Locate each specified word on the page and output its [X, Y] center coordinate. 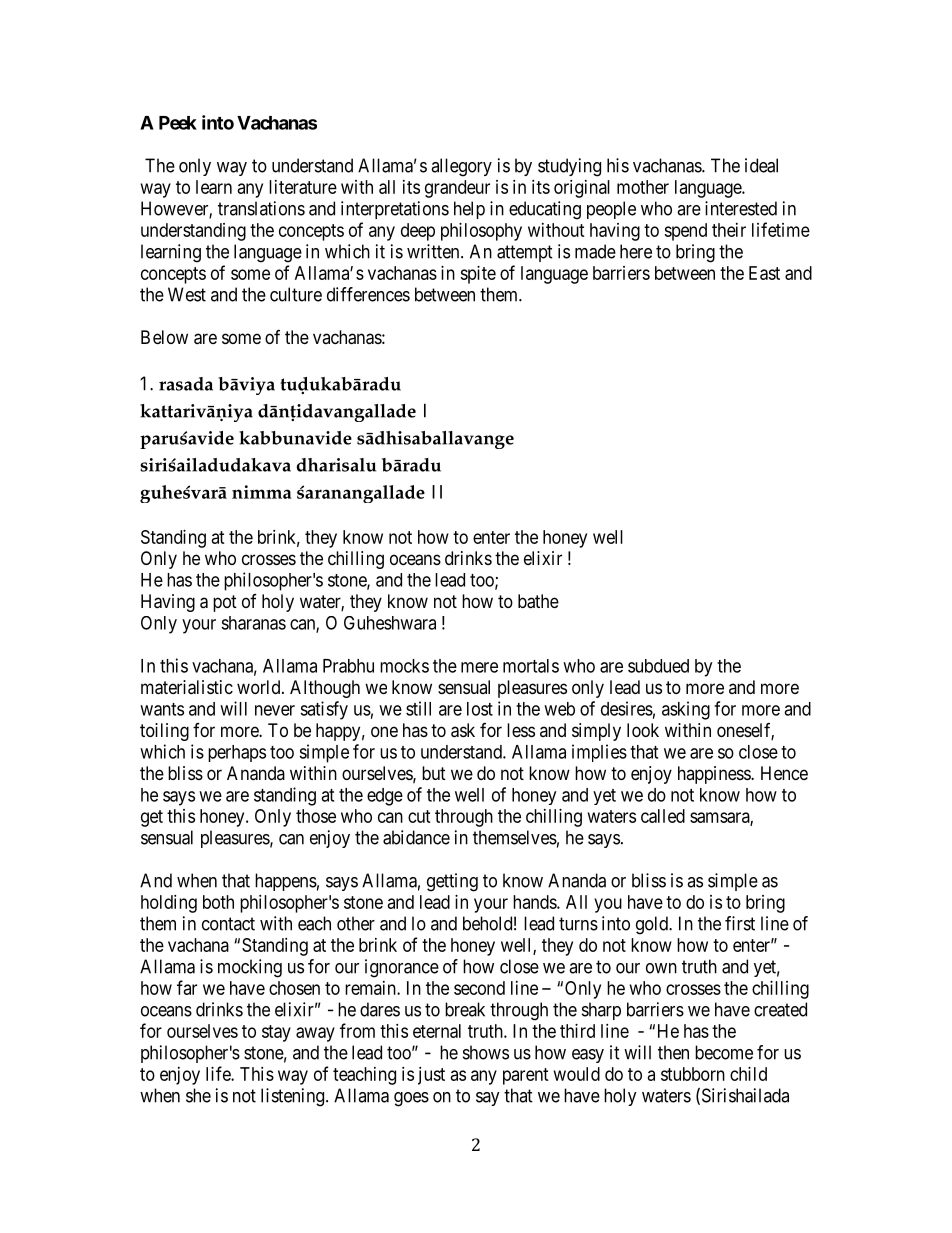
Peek [178, 123]
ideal [761, 165]
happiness [715, 775]
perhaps [237, 753]
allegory [461, 167]
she [198, 1095]
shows [486, 1052]
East [764, 273]
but [434, 773]
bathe [538, 601]
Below [164, 337]
